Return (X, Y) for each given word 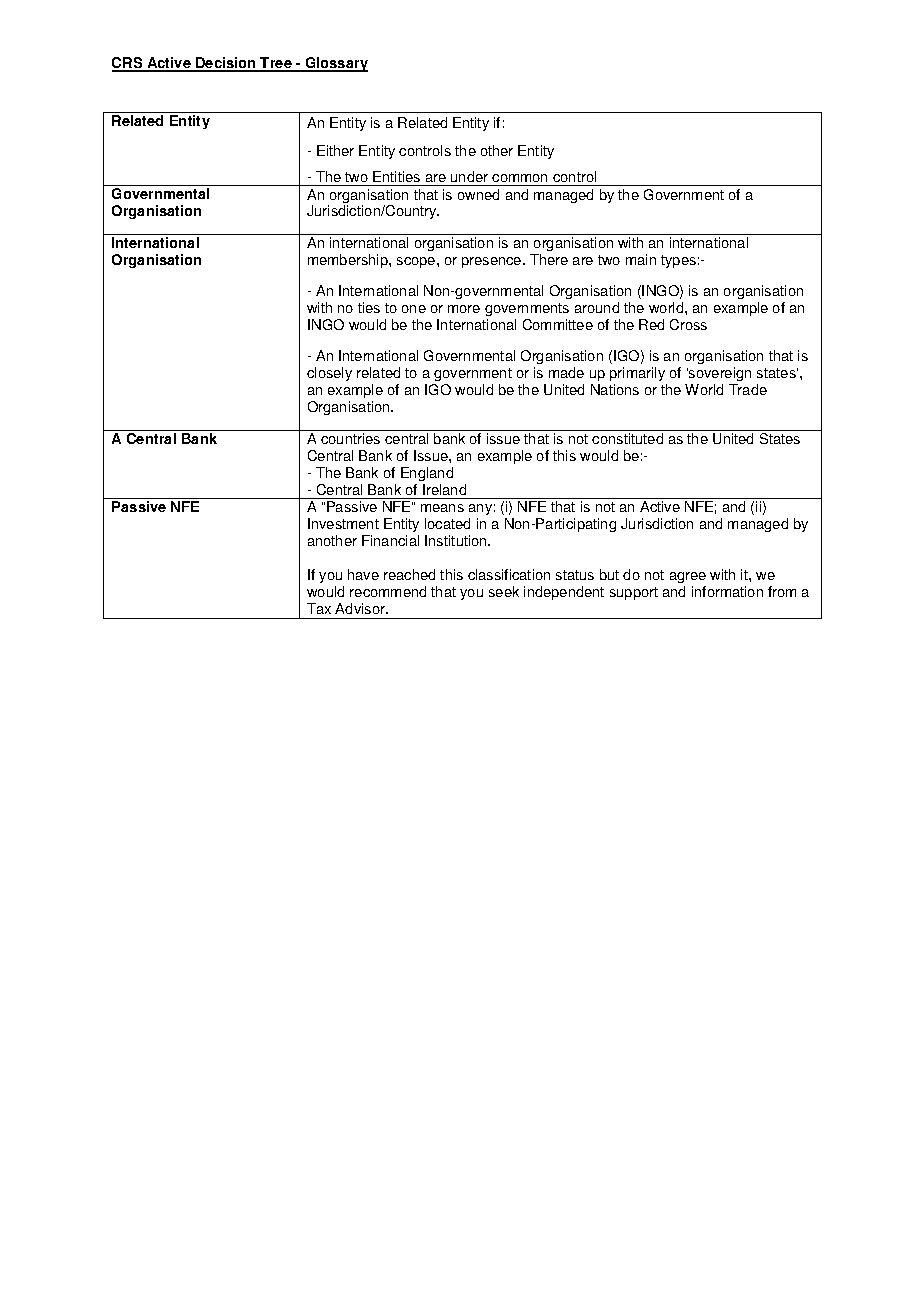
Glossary (335, 64)
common (519, 178)
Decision (226, 64)
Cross (688, 324)
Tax (319, 608)
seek (504, 591)
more (464, 309)
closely (329, 374)
